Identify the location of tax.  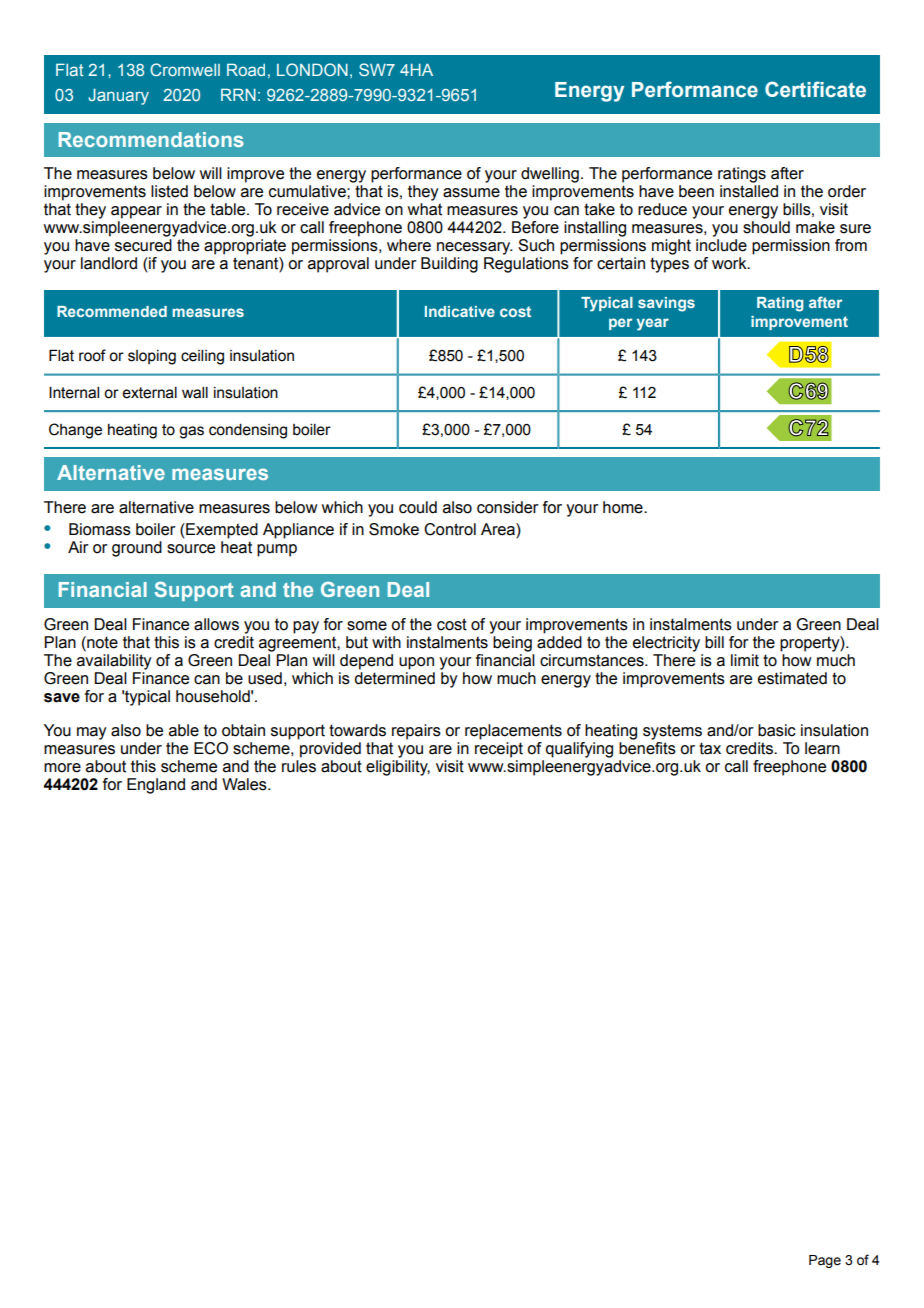
(710, 748).
